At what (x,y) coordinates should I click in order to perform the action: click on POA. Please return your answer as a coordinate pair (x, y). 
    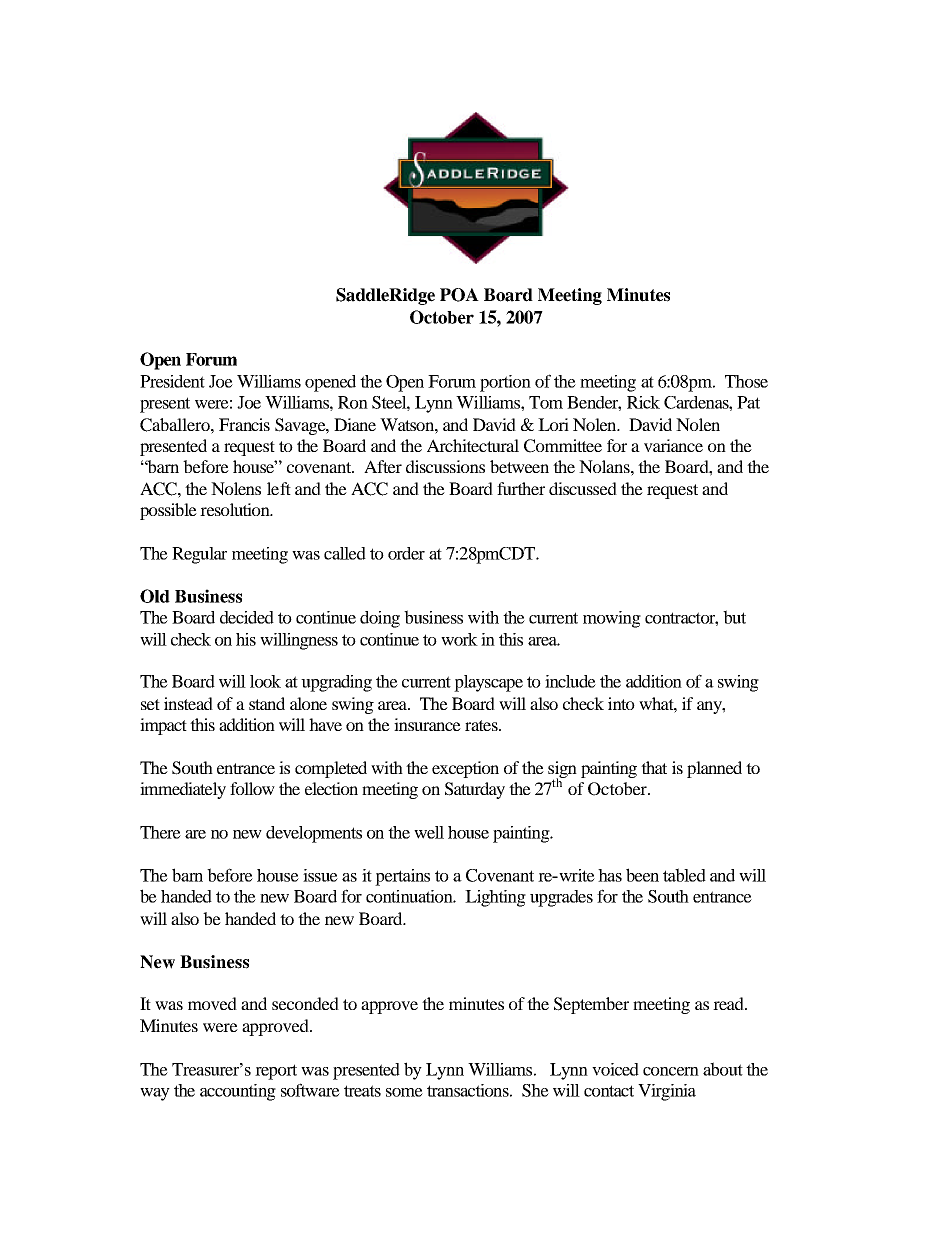
    Looking at the image, I should click on (459, 295).
